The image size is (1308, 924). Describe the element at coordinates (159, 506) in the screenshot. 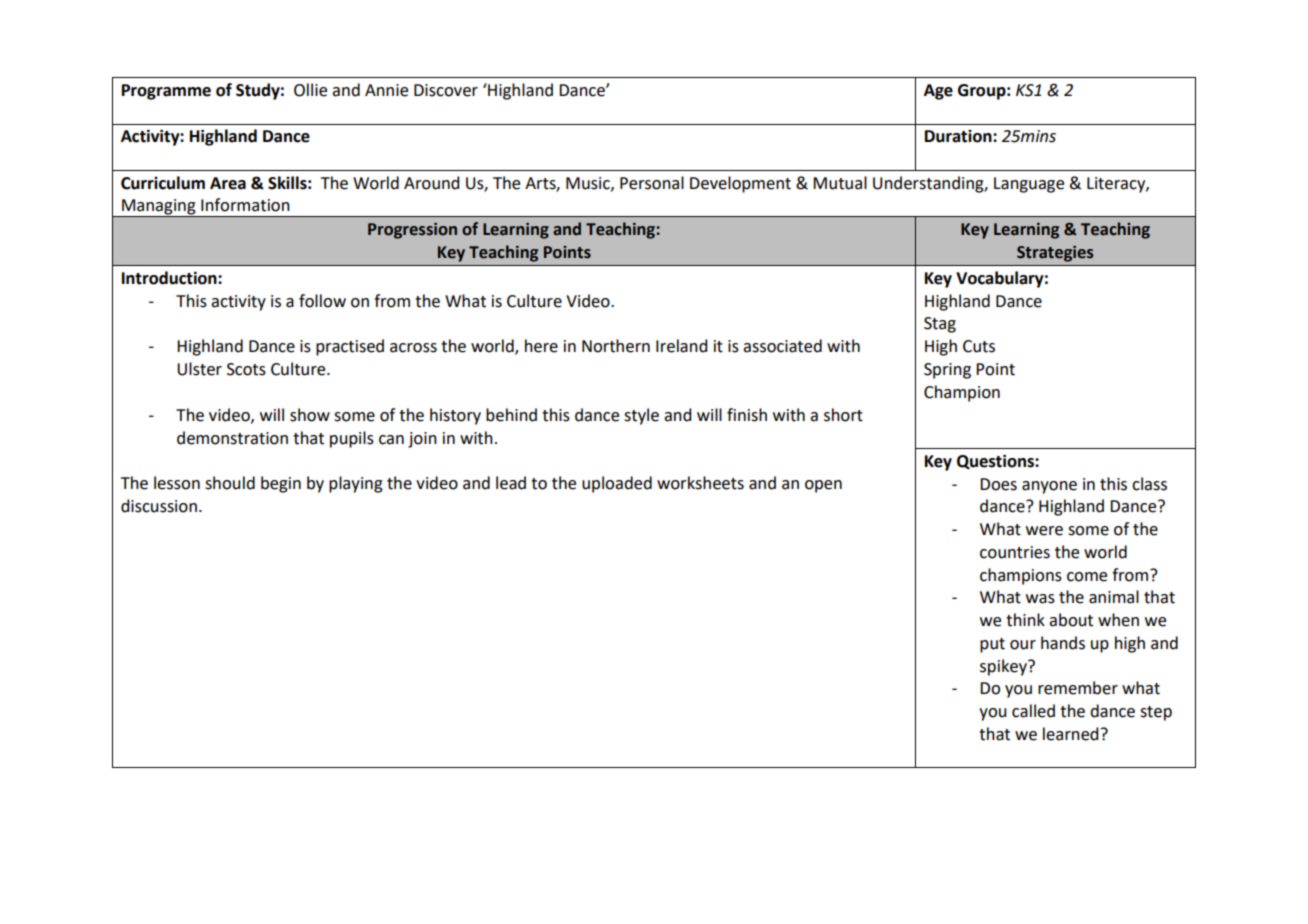

I see `discussion` at that location.
